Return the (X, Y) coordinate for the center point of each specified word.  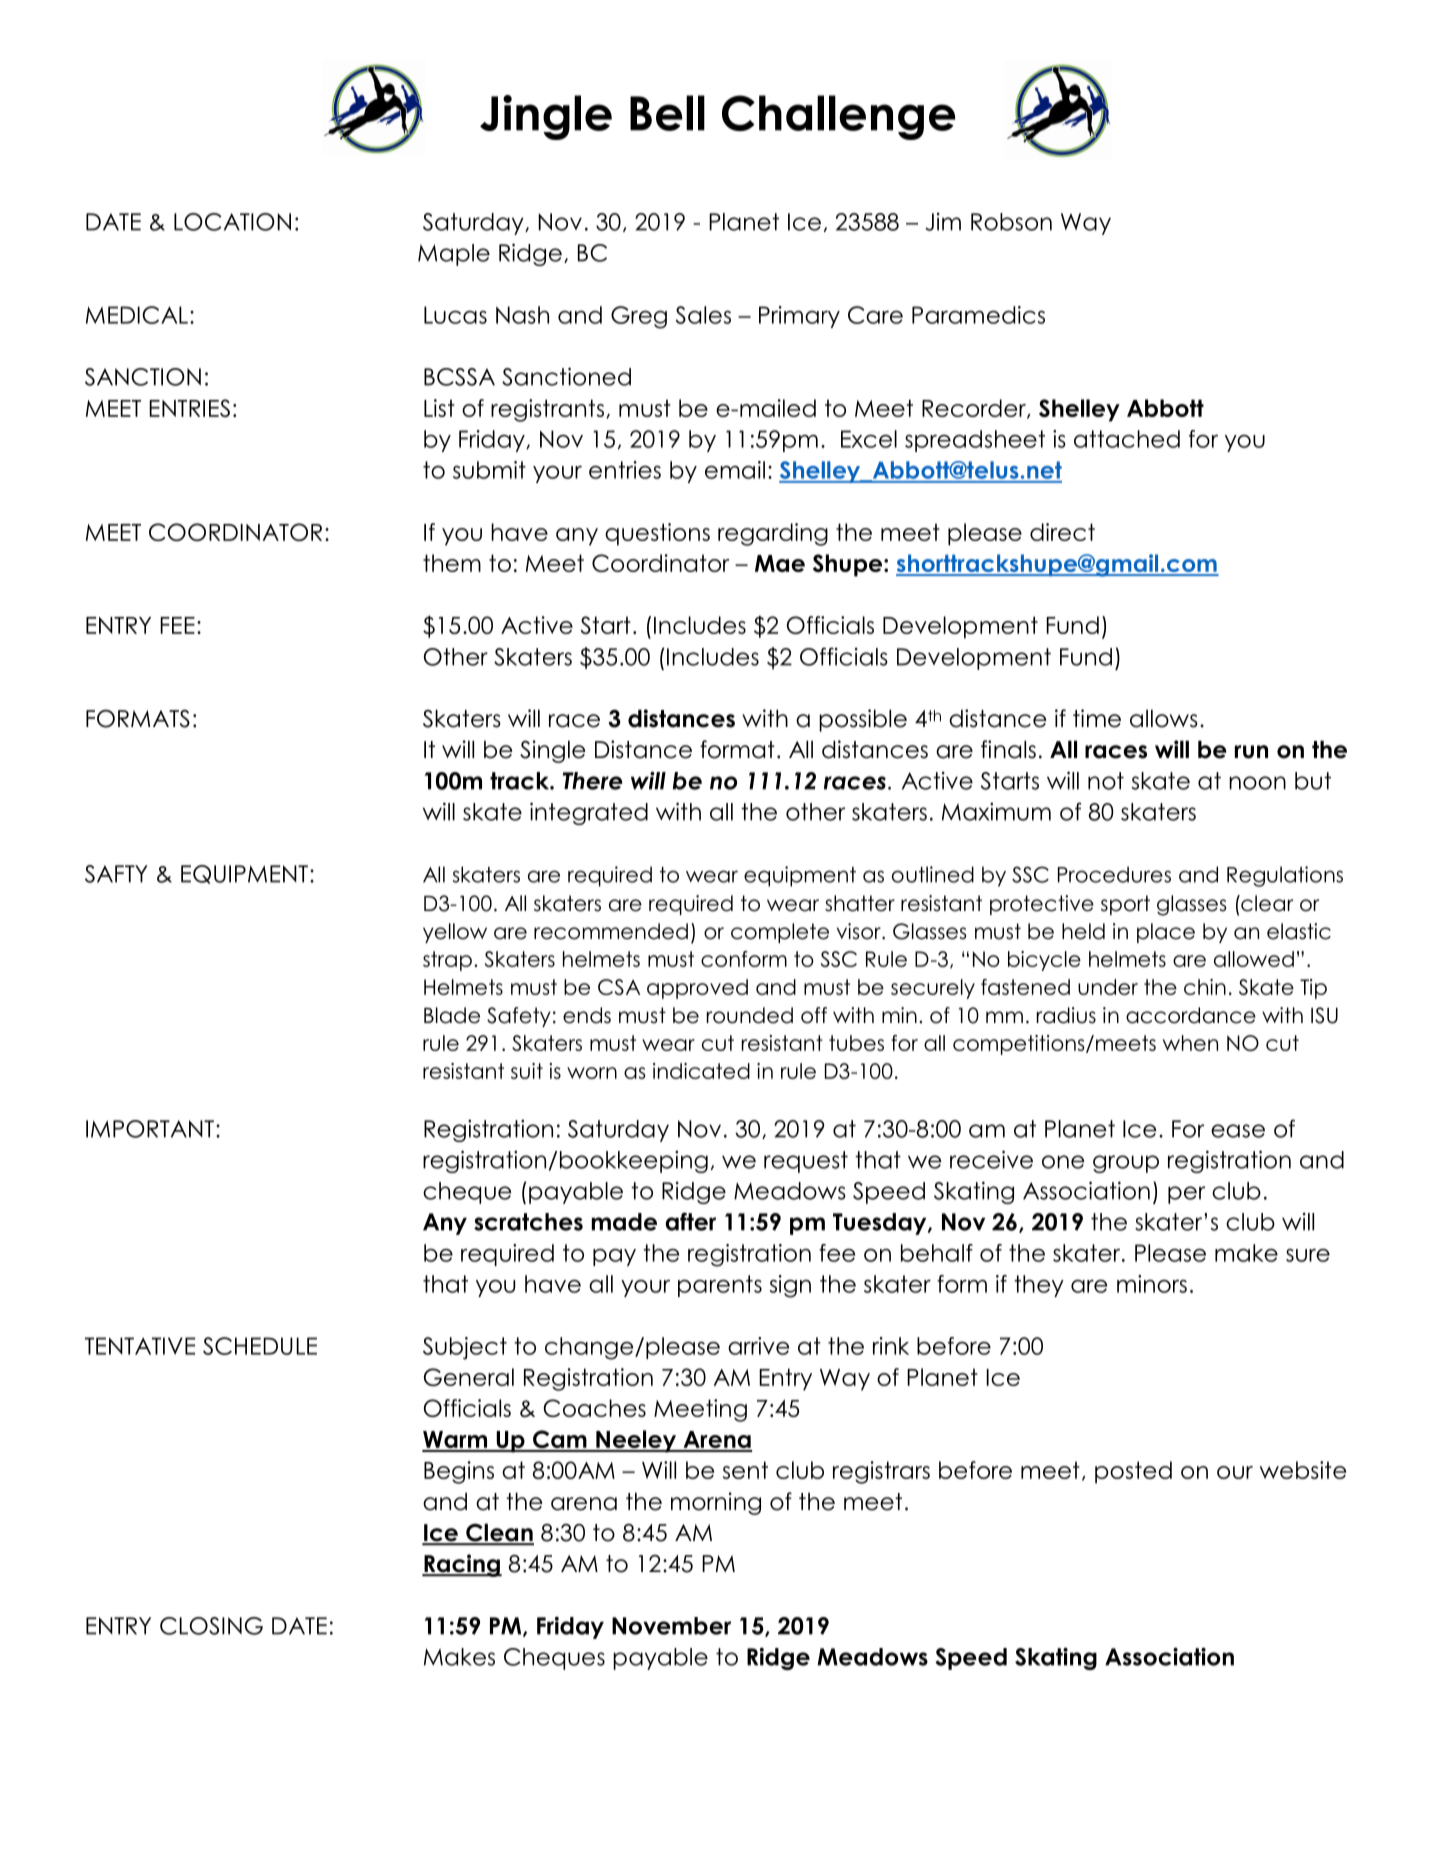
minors (1152, 1284)
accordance (1191, 1015)
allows (1164, 718)
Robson (1011, 222)
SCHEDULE (260, 1346)
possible (863, 720)
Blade (452, 1015)
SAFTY (116, 874)
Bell (667, 113)
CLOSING (211, 1626)
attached (1127, 439)
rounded (750, 1015)
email (735, 470)
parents (720, 1286)
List (439, 408)
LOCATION (232, 222)
